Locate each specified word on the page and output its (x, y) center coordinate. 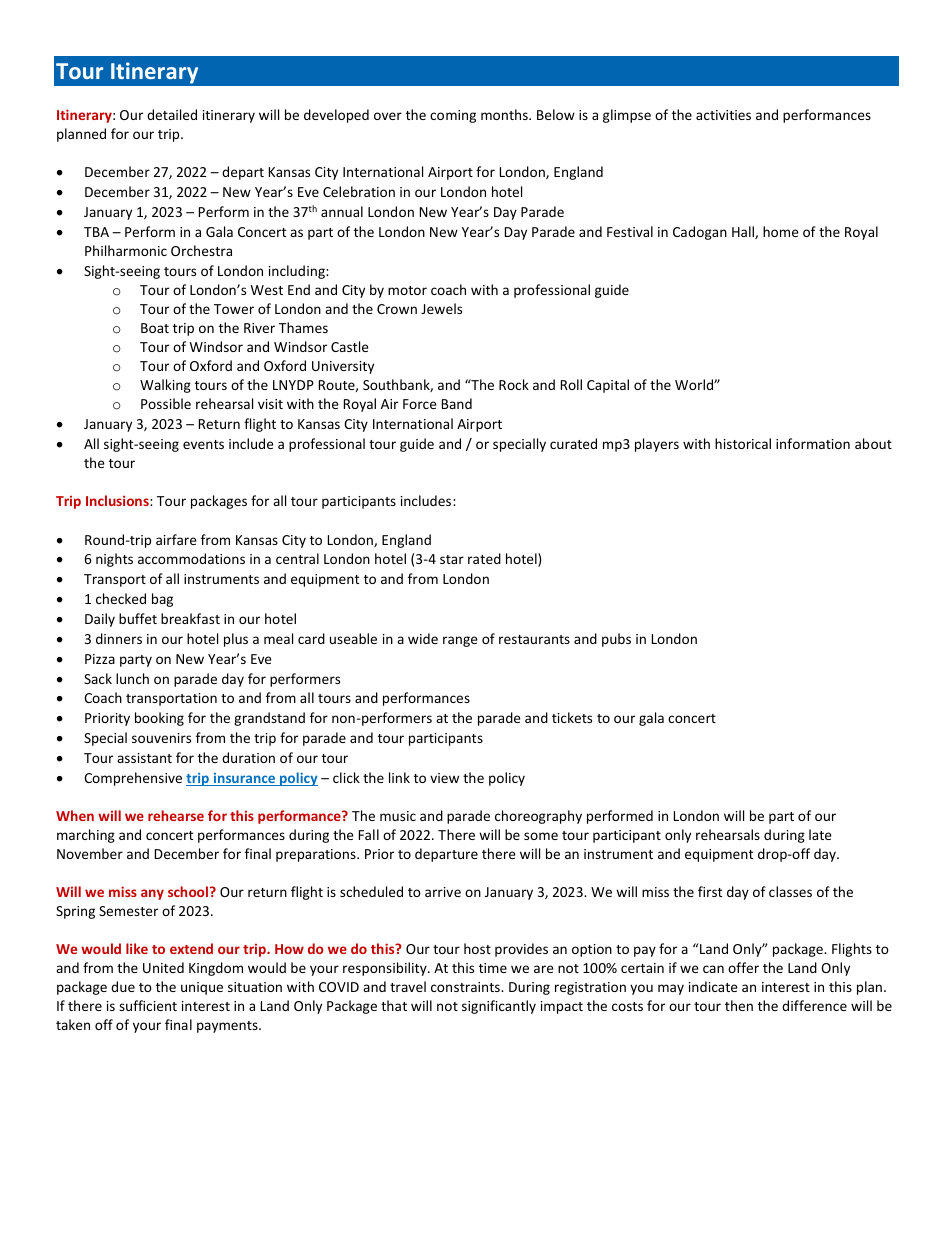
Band (457, 403)
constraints (466, 987)
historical (743, 443)
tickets (572, 717)
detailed (172, 114)
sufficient (148, 1005)
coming (453, 116)
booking (159, 719)
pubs (616, 640)
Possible (166, 403)
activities (723, 115)
